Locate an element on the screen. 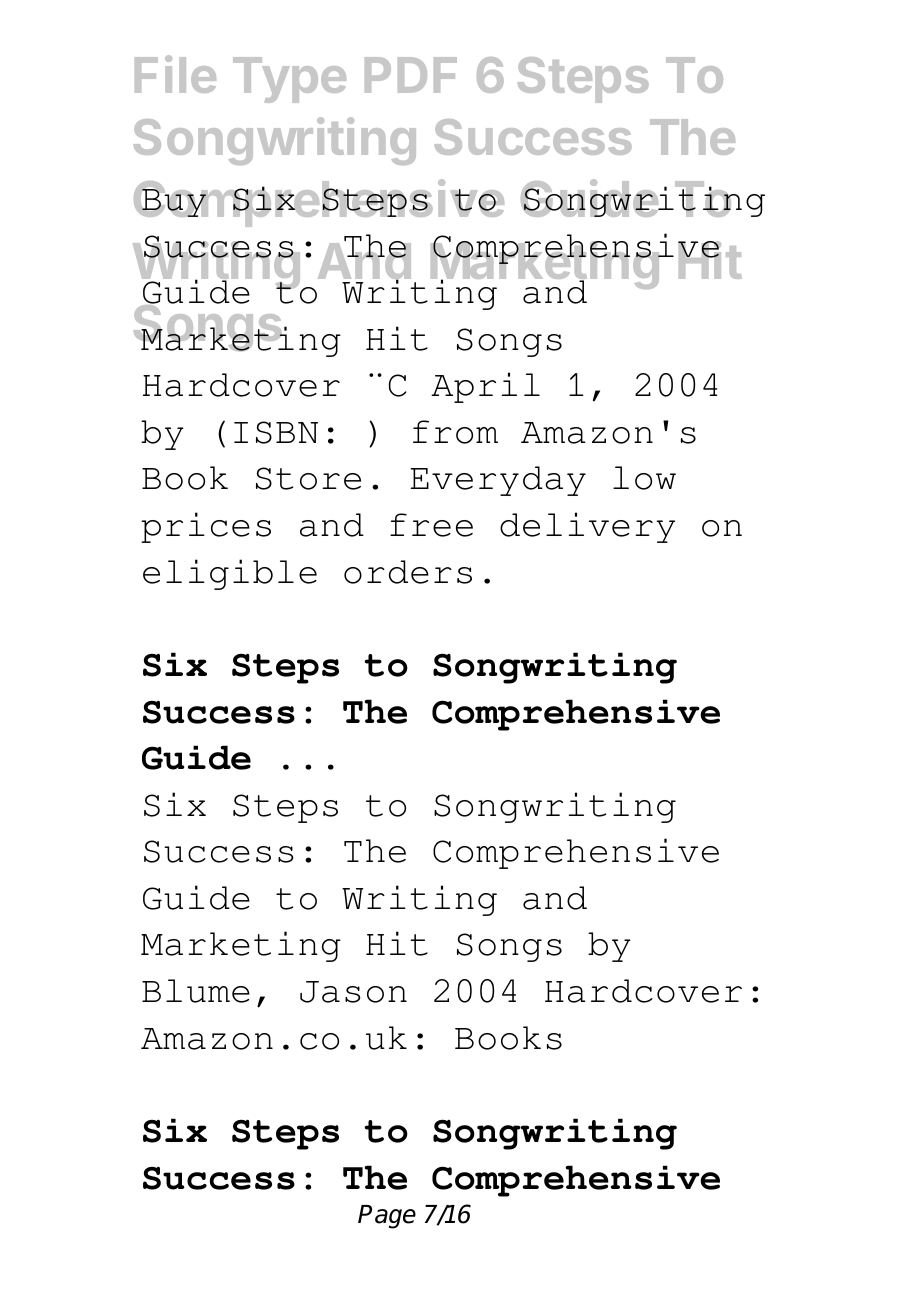 The image size is (924, 1303). Page is located at coordinates (387, 1217).
